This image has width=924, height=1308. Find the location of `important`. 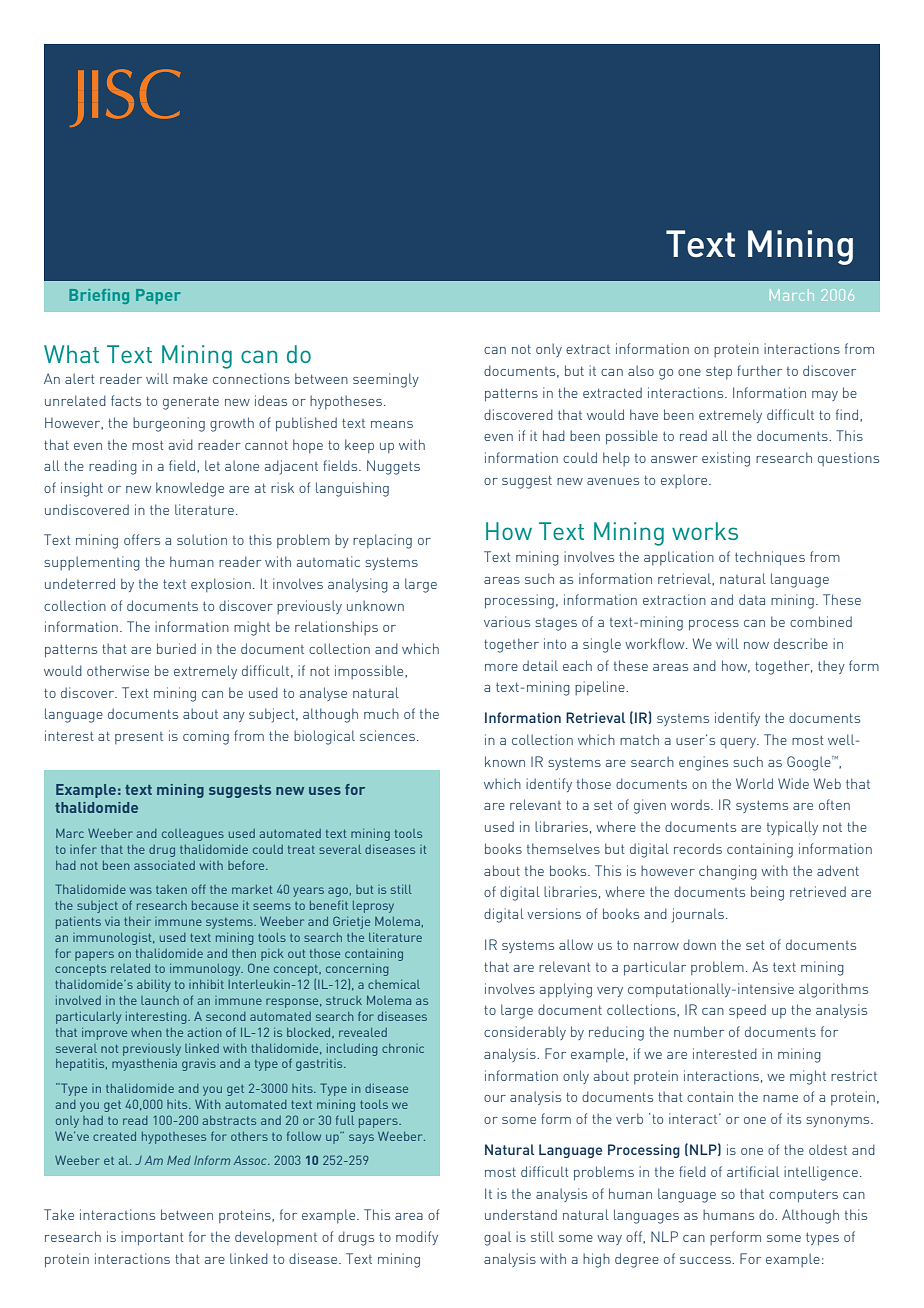

important is located at coordinates (152, 1238).
